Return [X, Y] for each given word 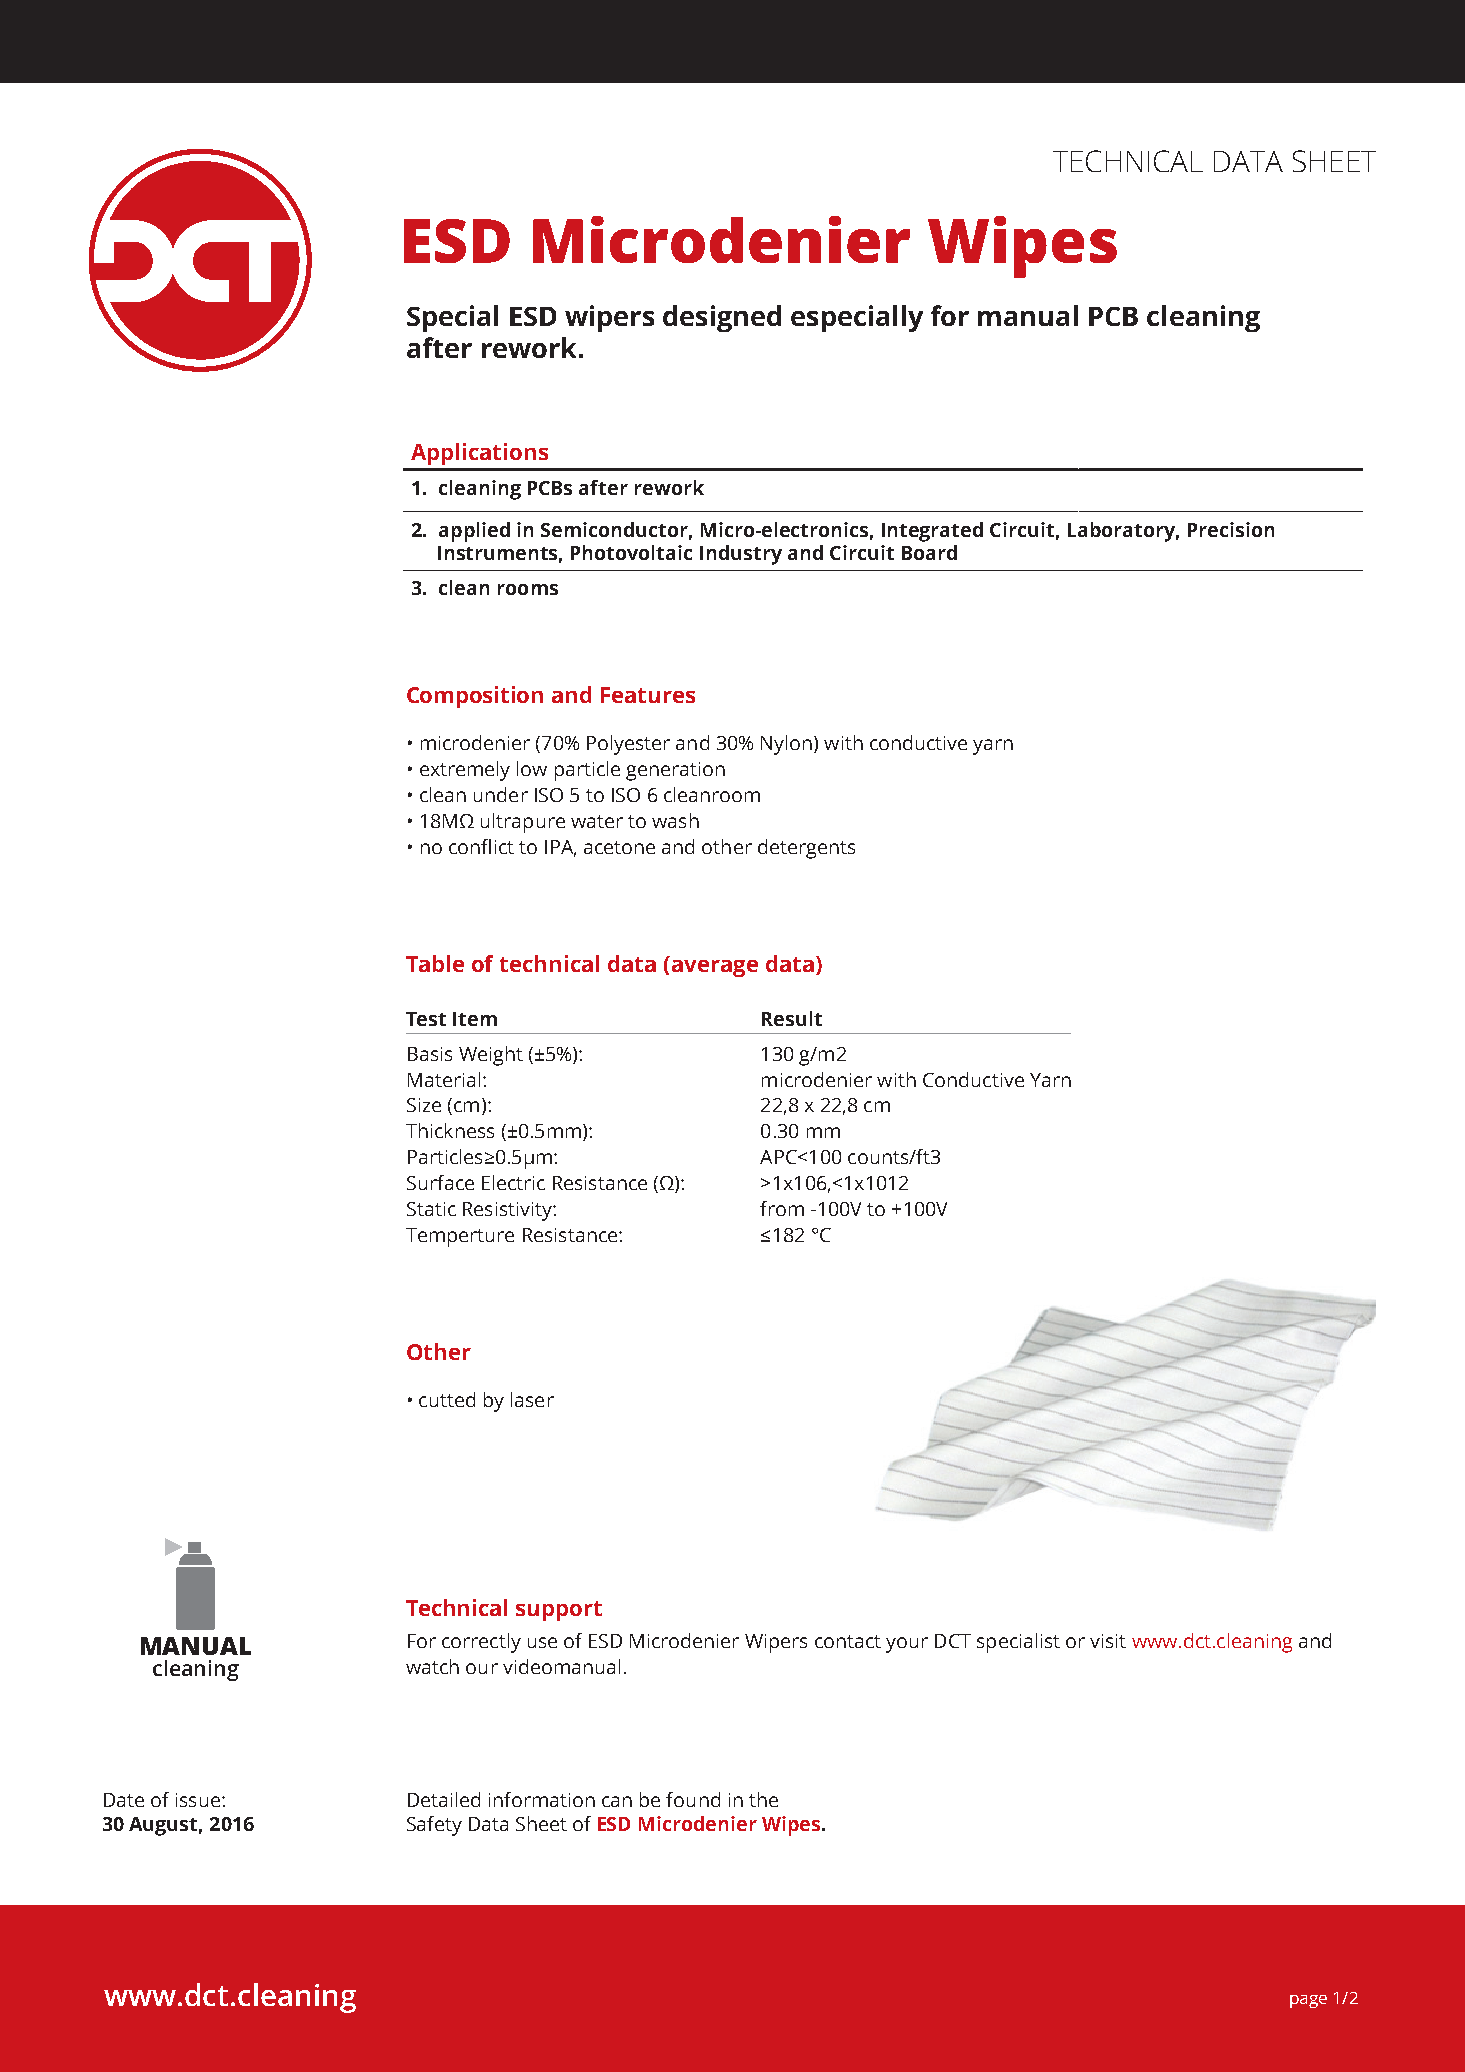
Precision [1231, 529]
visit [1108, 1641]
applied [474, 532]
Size [424, 1105]
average [715, 968]
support [559, 1611]
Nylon [786, 745]
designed [722, 318]
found [693, 1799]
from [782, 1208]
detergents [806, 849]
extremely [465, 771]
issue [198, 1800]
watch [432, 1666]
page [1308, 2001]
